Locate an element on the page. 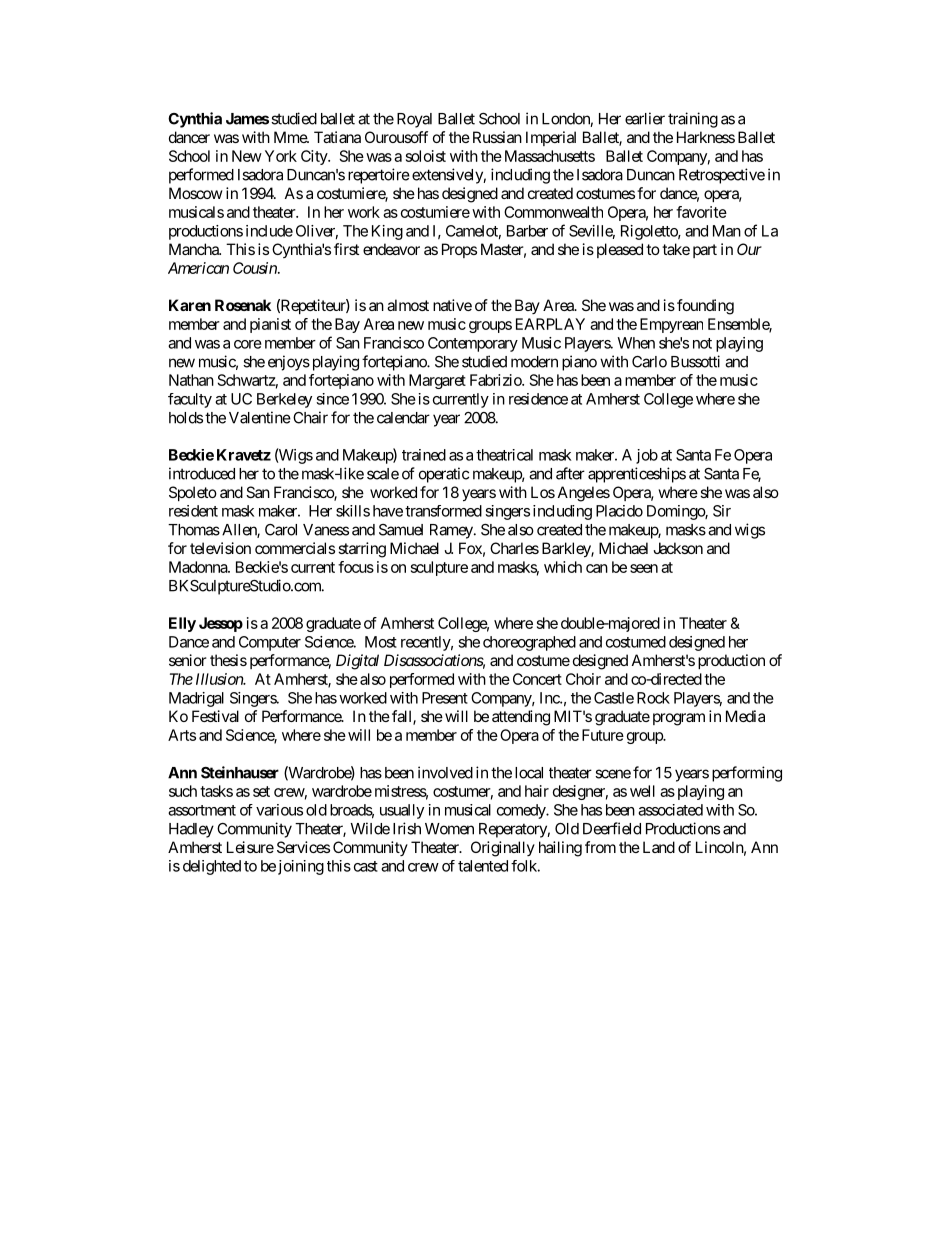 The image size is (952, 1233). native is located at coordinates (452, 305).
